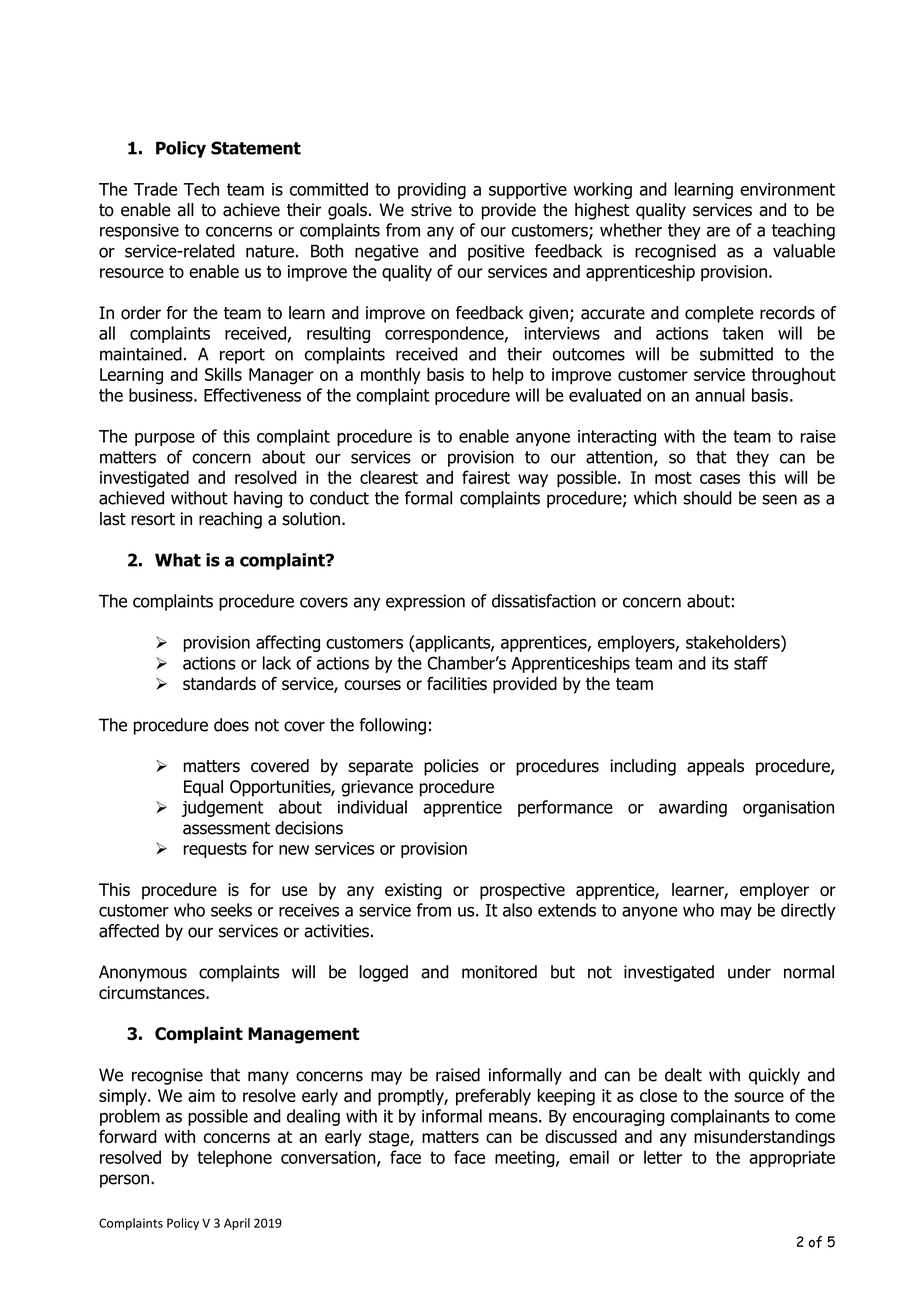  Describe the element at coordinates (499, 972) in the screenshot. I see `monitored` at that location.
